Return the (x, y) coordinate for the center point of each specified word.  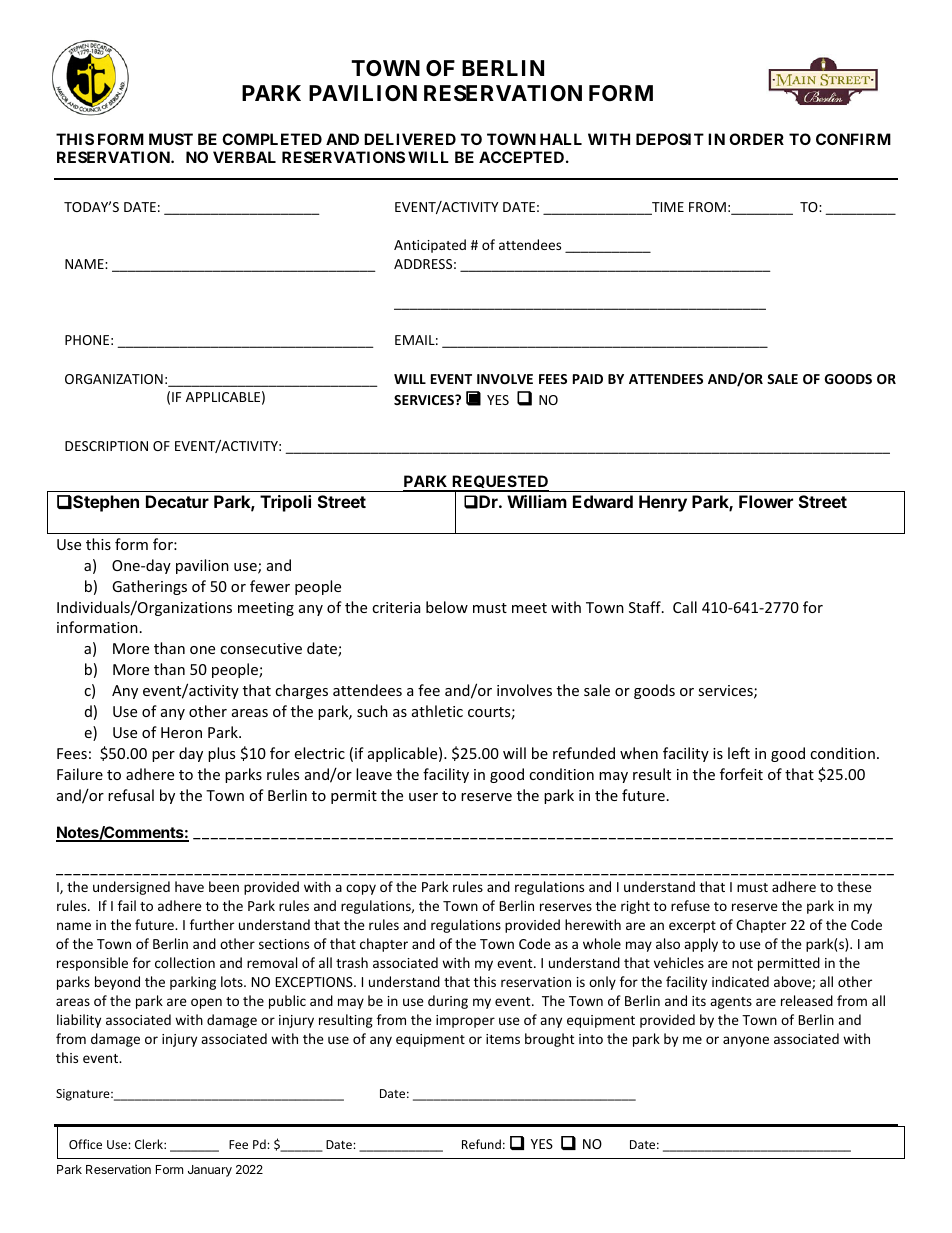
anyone (746, 1041)
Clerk (150, 1144)
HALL (561, 139)
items (503, 1039)
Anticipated (430, 246)
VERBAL (244, 157)
